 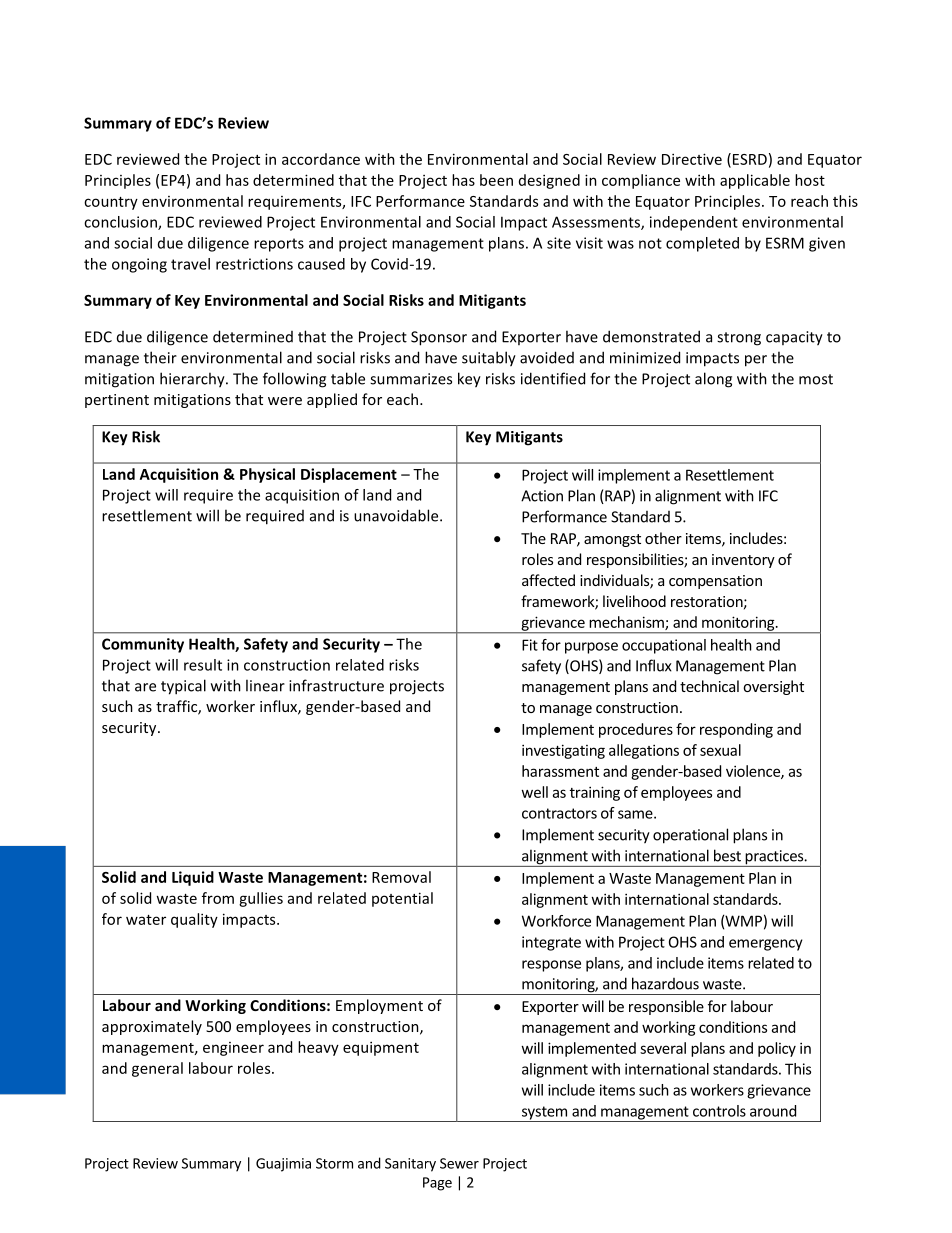 What do you see at coordinates (157, 1069) in the image?
I see `general` at bounding box center [157, 1069].
